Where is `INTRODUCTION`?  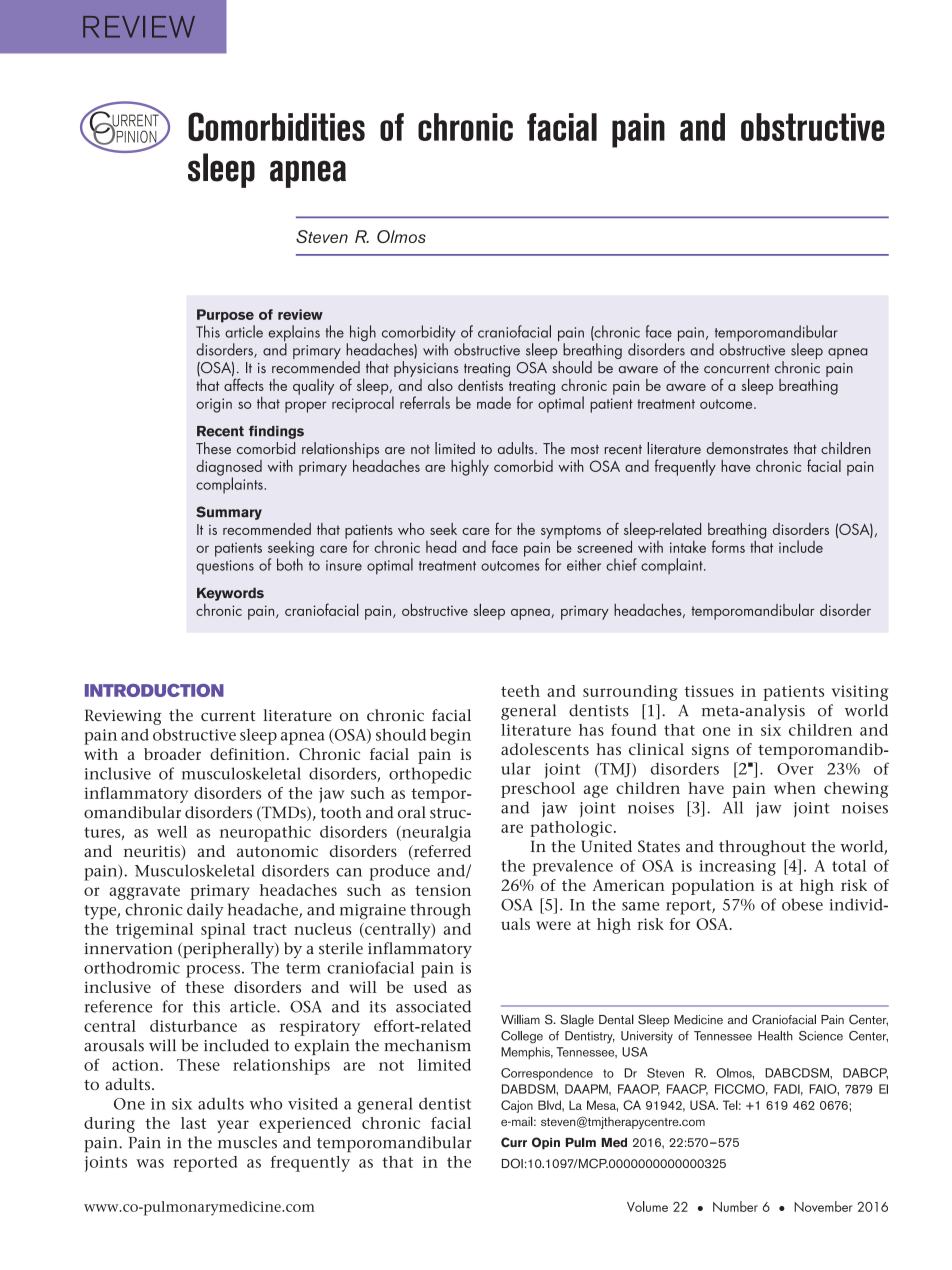
INTRODUCTION is located at coordinates (154, 690).
